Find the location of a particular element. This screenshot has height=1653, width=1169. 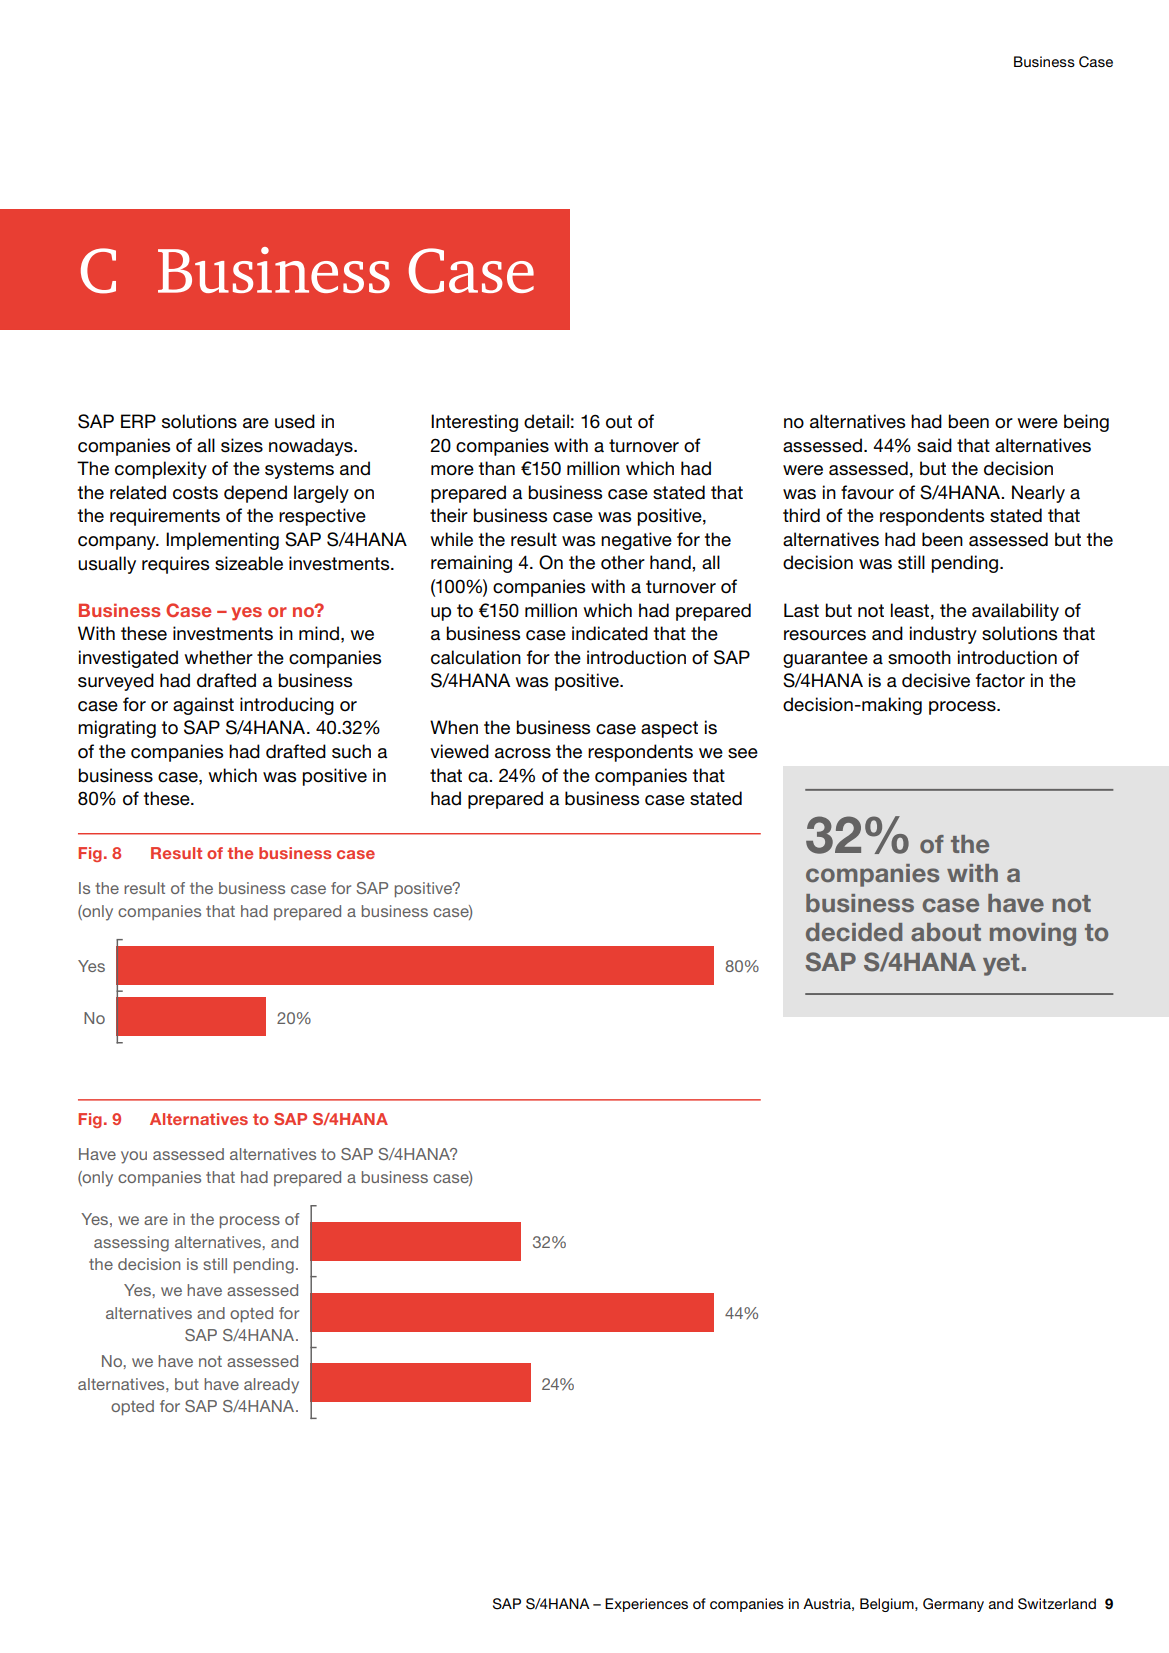

you is located at coordinates (134, 1157).
